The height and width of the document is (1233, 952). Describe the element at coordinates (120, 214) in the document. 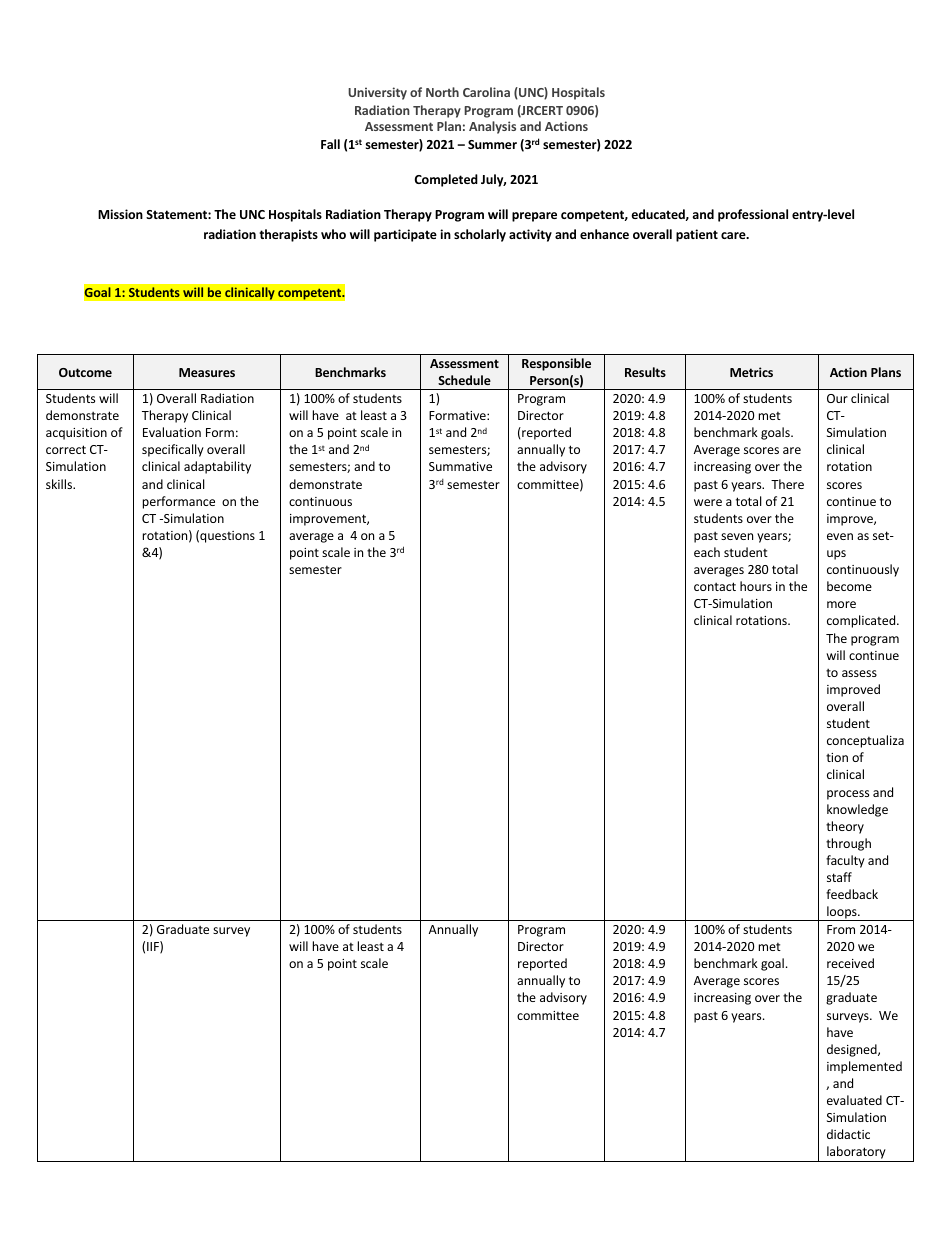

I see `Mission` at that location.
